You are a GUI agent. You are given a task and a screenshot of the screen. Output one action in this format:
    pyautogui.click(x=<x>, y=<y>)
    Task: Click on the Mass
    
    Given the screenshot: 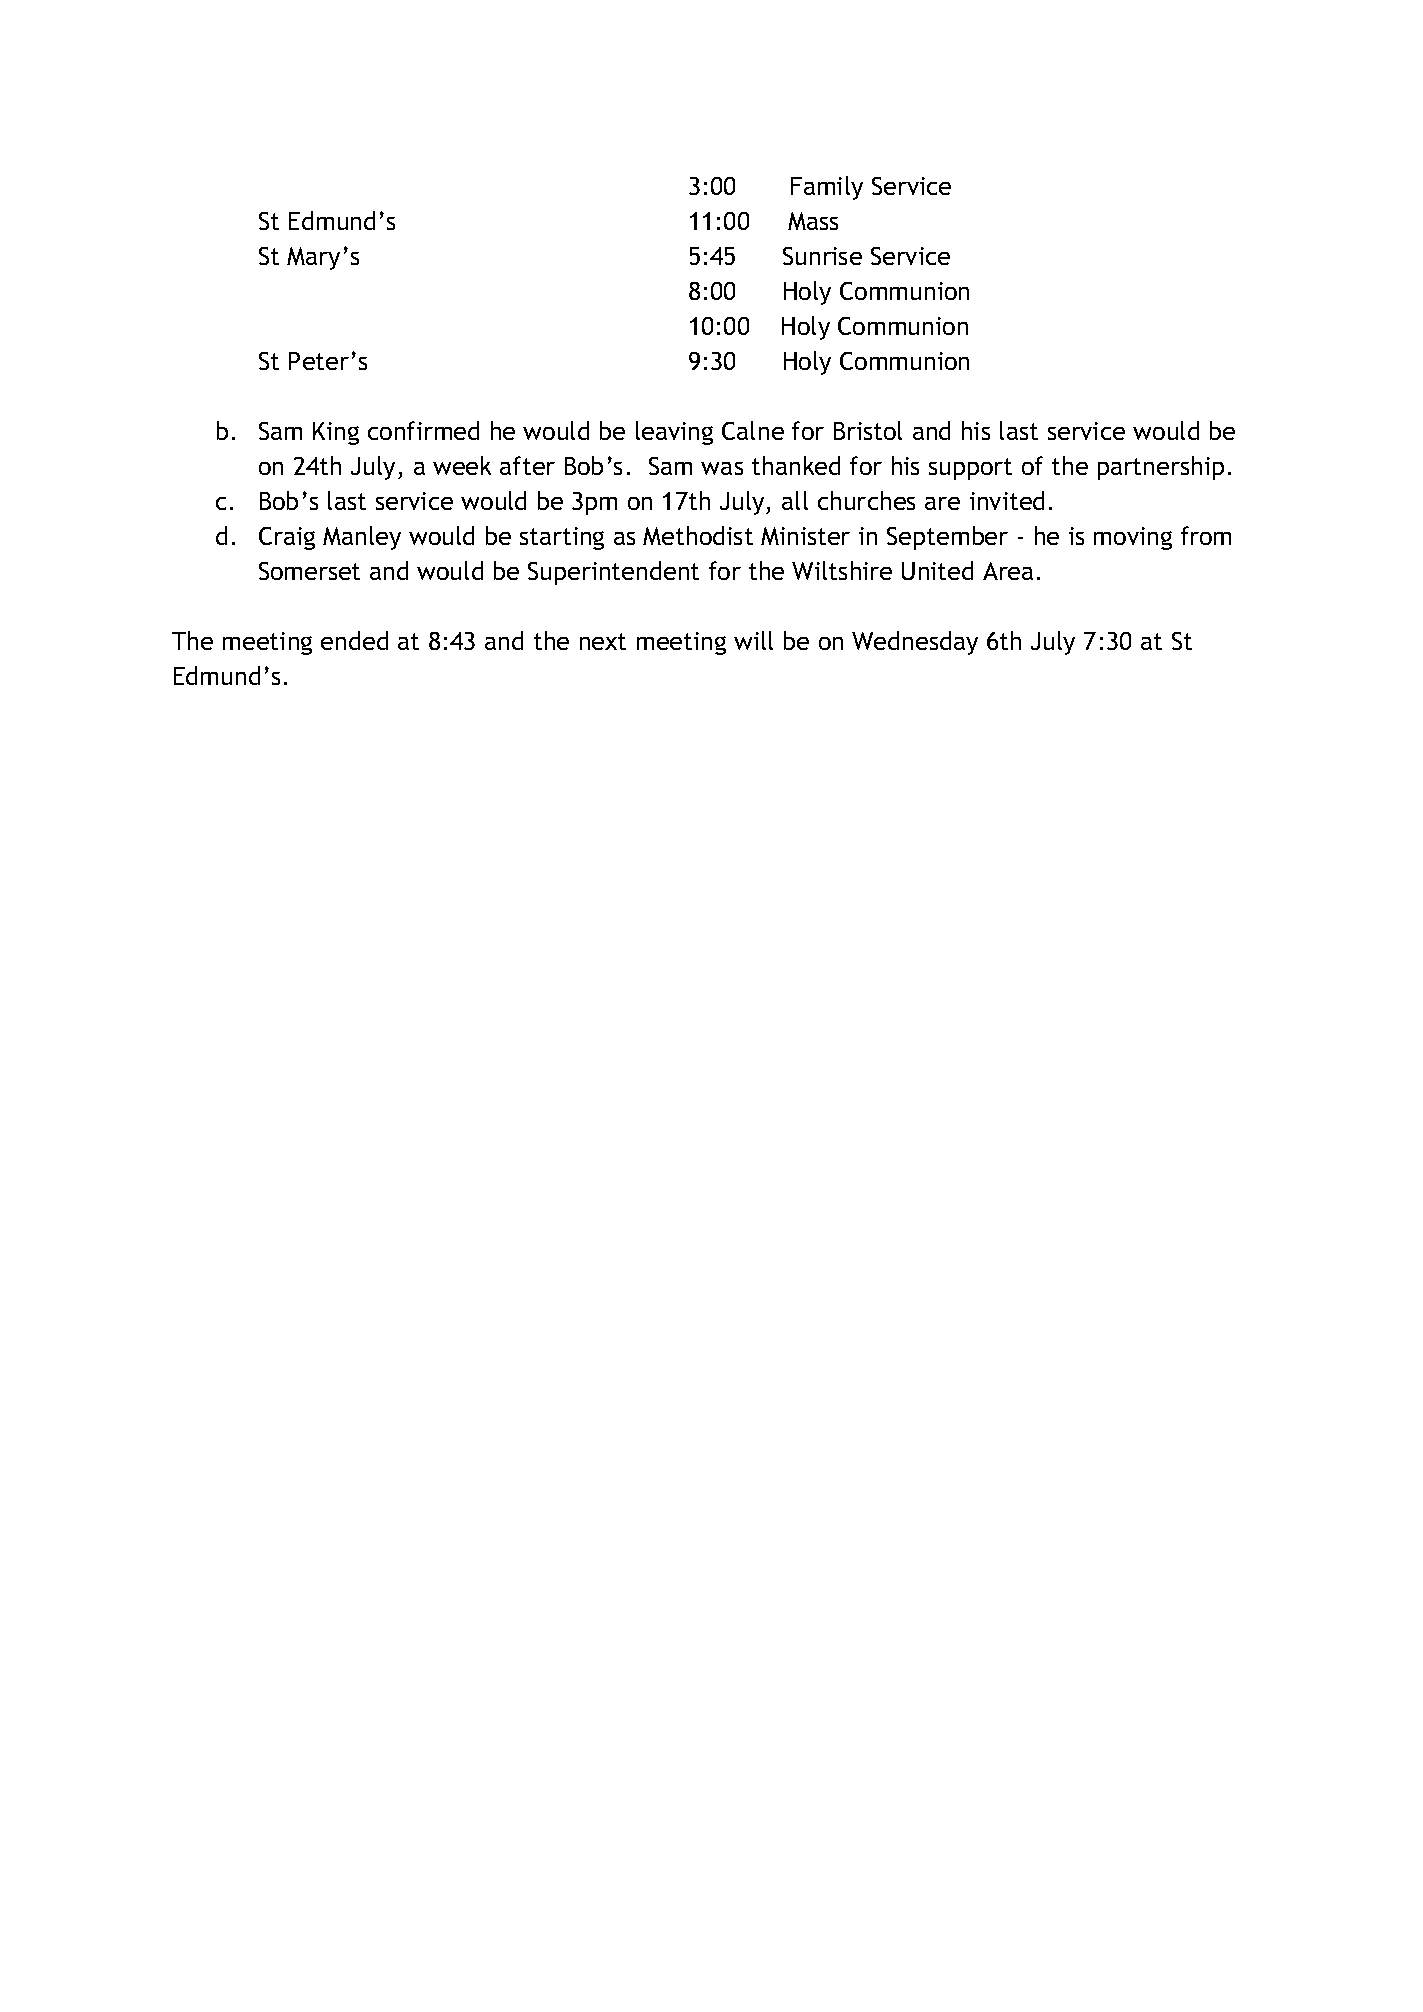 What is the action you would take?
    pyautogui.click(x=813, y=221)
